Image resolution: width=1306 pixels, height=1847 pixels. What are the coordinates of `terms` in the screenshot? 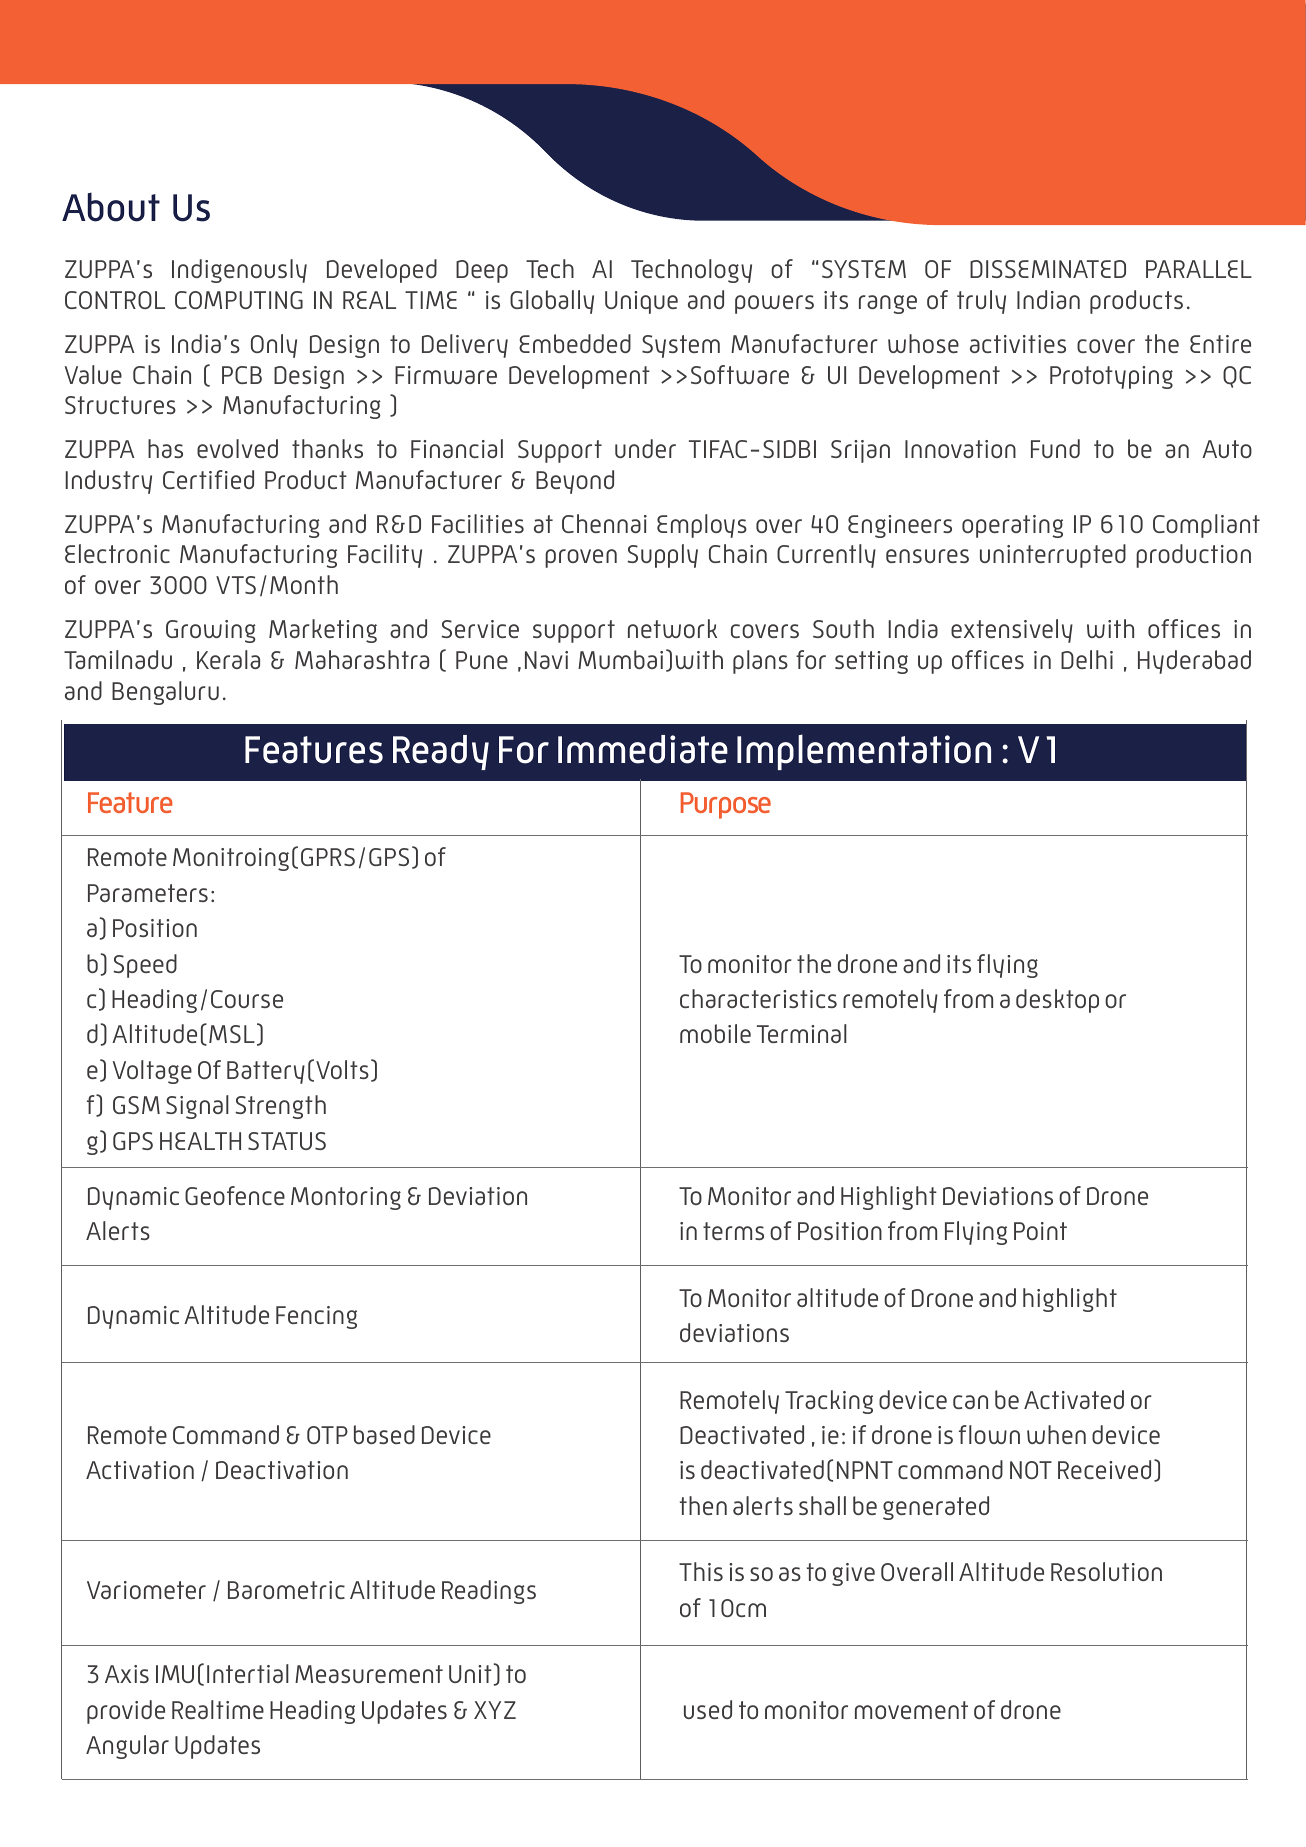 It's located at (733, 1231).
